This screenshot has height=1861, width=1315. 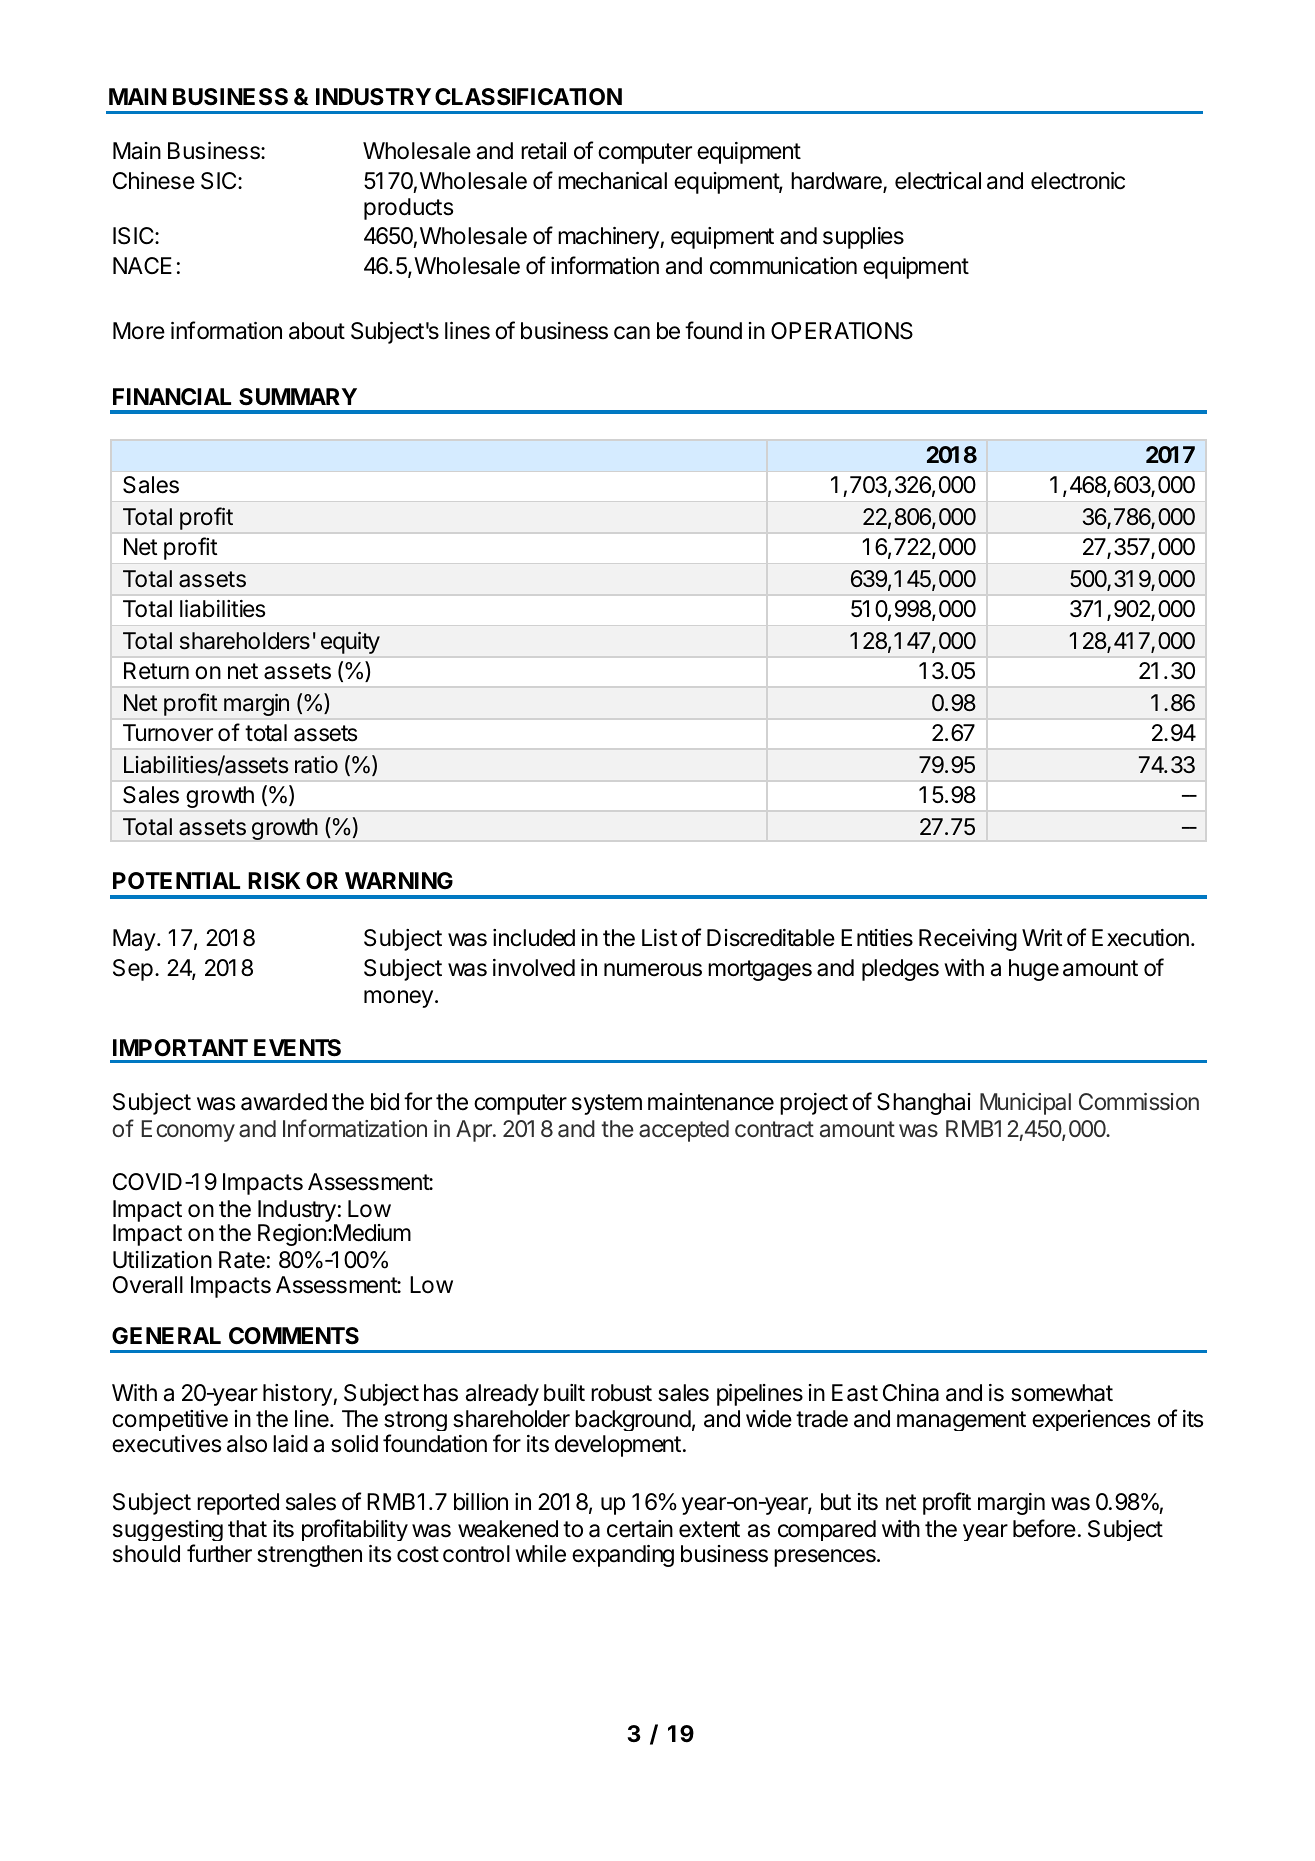 I want to click on reported, so click(x=238, y=1504).
